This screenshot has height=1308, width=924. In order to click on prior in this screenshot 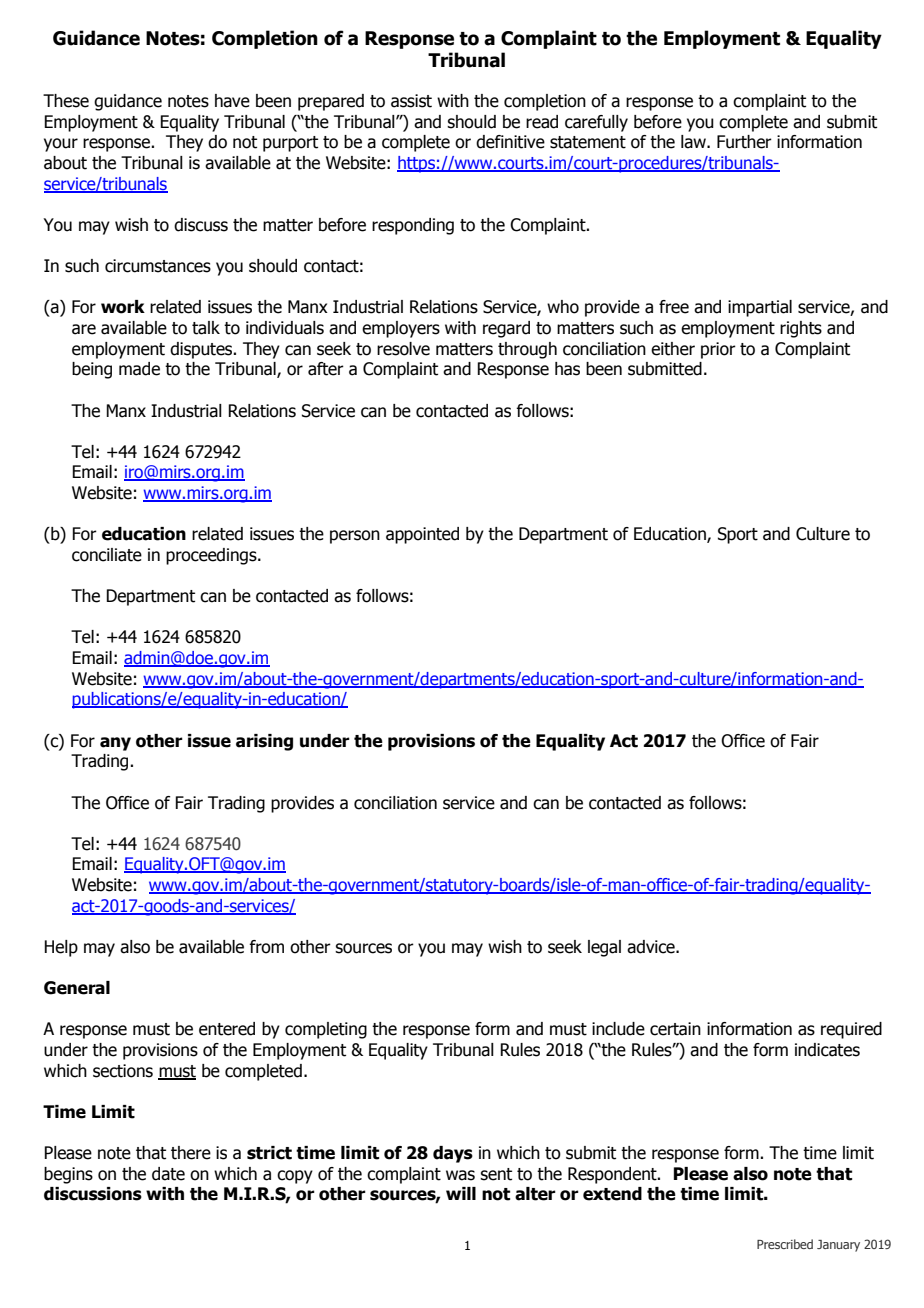, I will do `click(718, 350)`.
